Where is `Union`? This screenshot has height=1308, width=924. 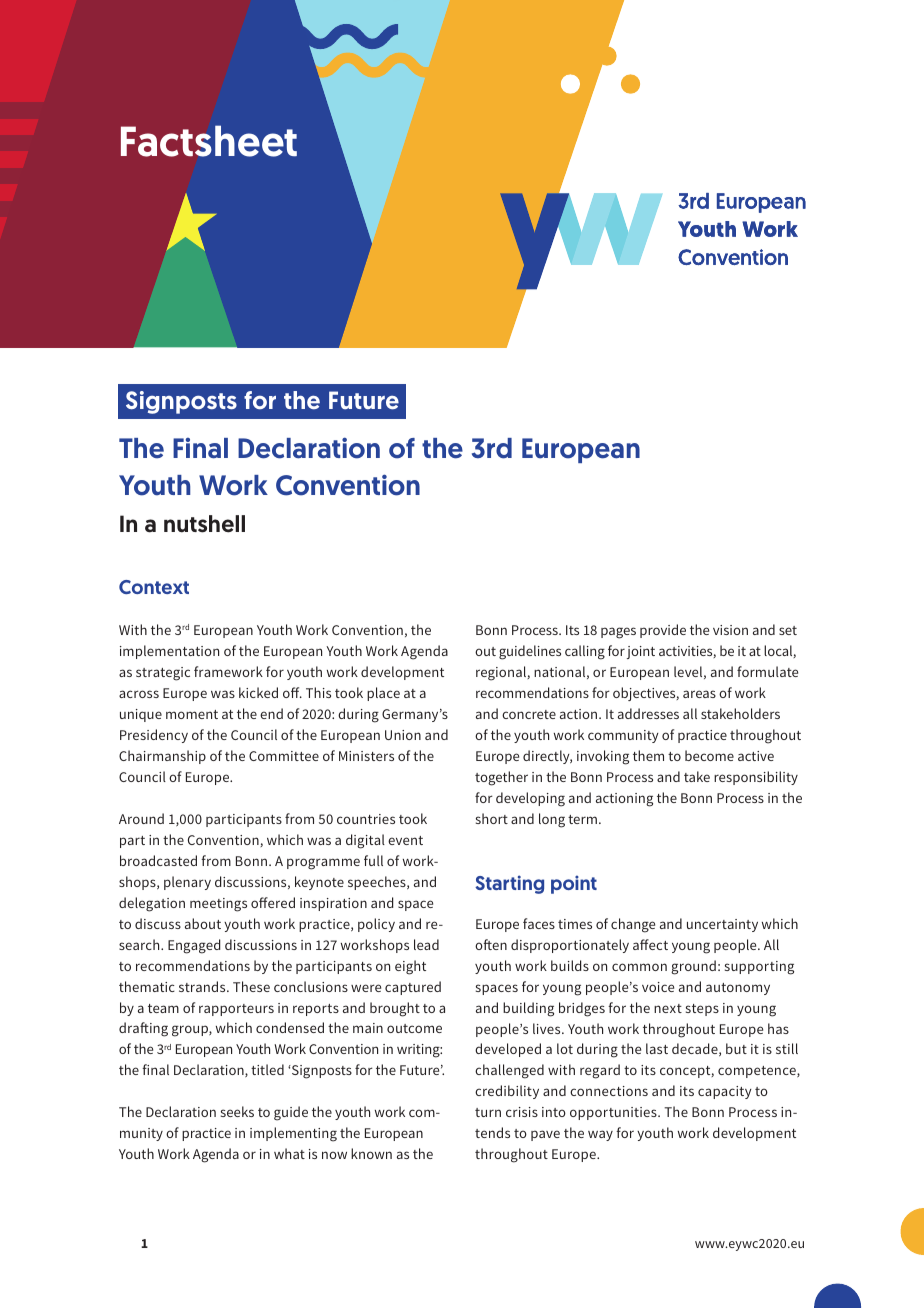
Union is located at coordinates (403, 735).
